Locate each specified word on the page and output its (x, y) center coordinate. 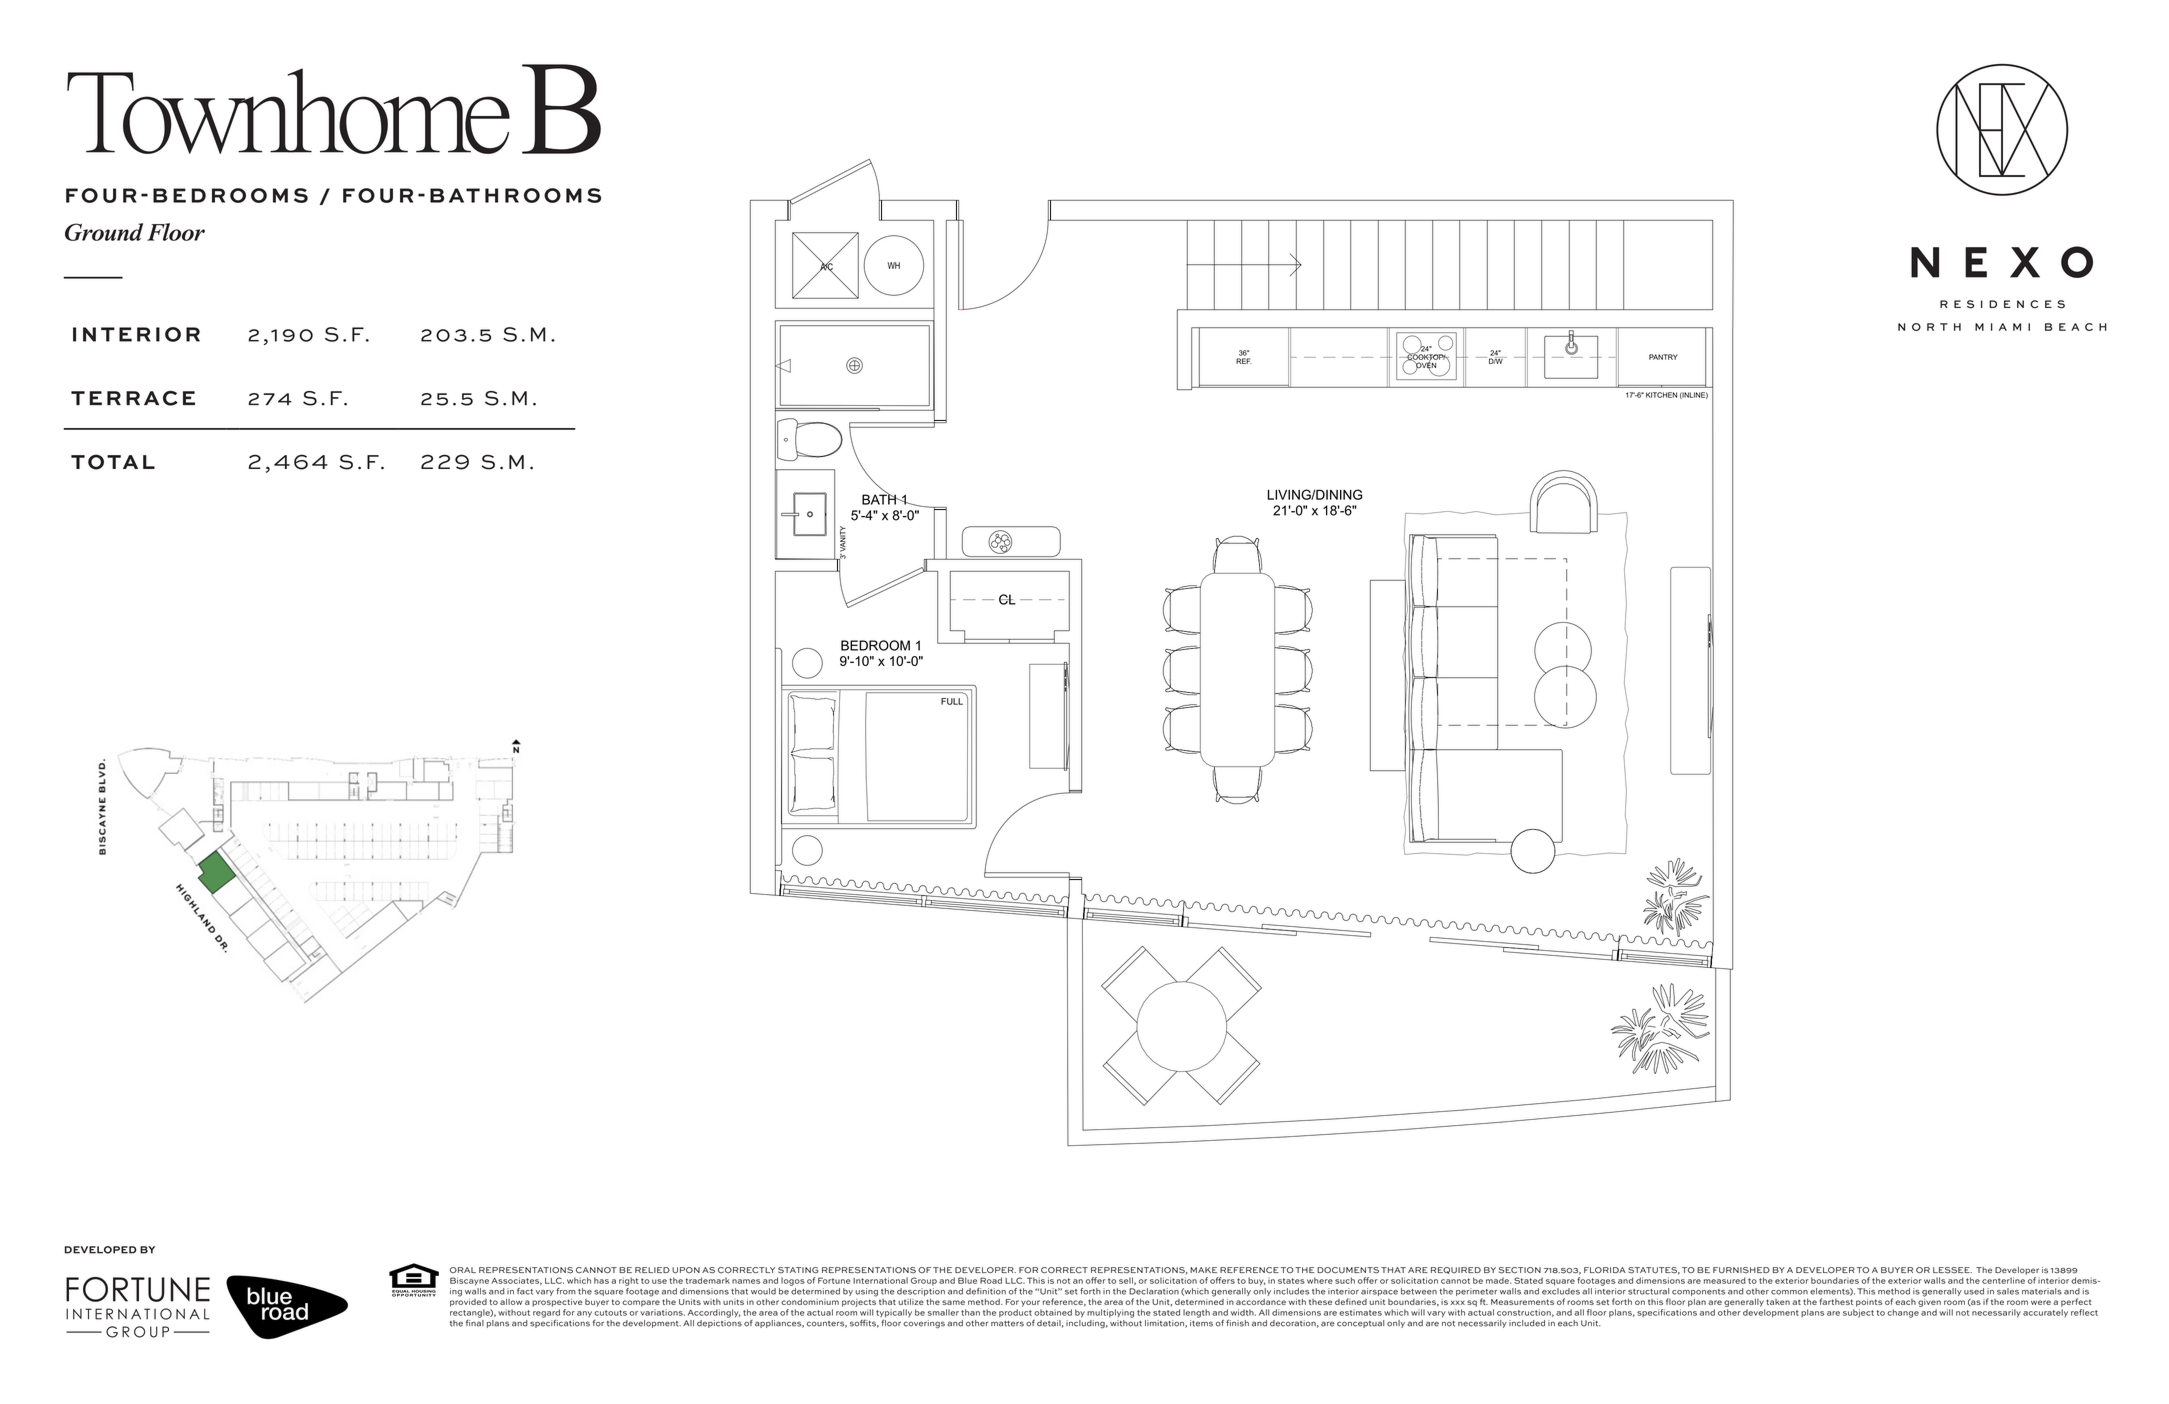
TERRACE (133, 398)
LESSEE (1952, 1270)
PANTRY (1663, 357)
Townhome (288, 111)
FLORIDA (1605, 1270)
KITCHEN (1661, 395)
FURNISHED (1741, 1270)
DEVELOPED (101, 1250)
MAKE (1203, 1270)
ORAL (463, 1270)
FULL (952, 701)
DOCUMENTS (1348, 1270)
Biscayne (469, 1281)
